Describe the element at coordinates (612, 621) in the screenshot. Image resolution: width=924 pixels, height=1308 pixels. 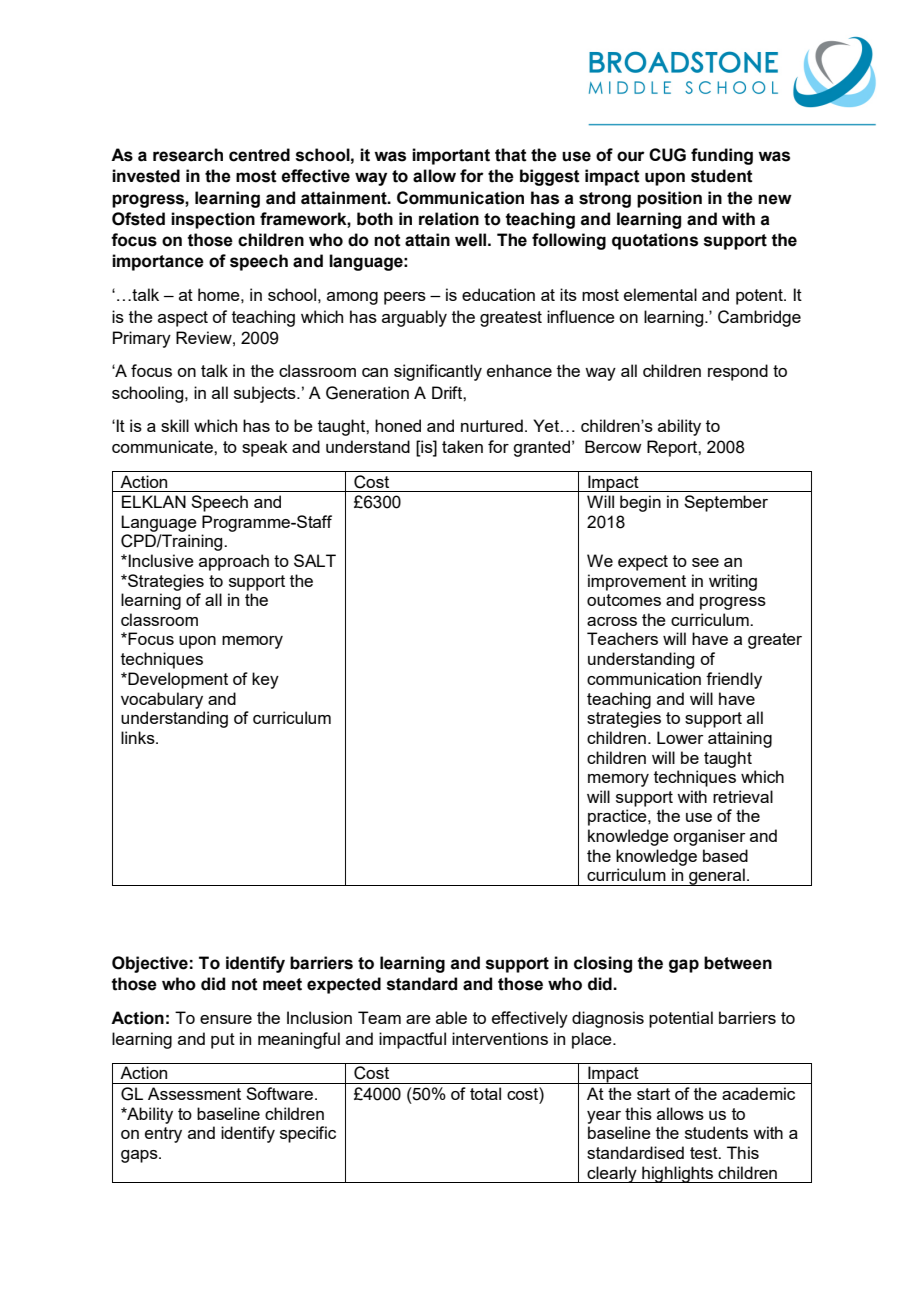
I see `across` at that location.
